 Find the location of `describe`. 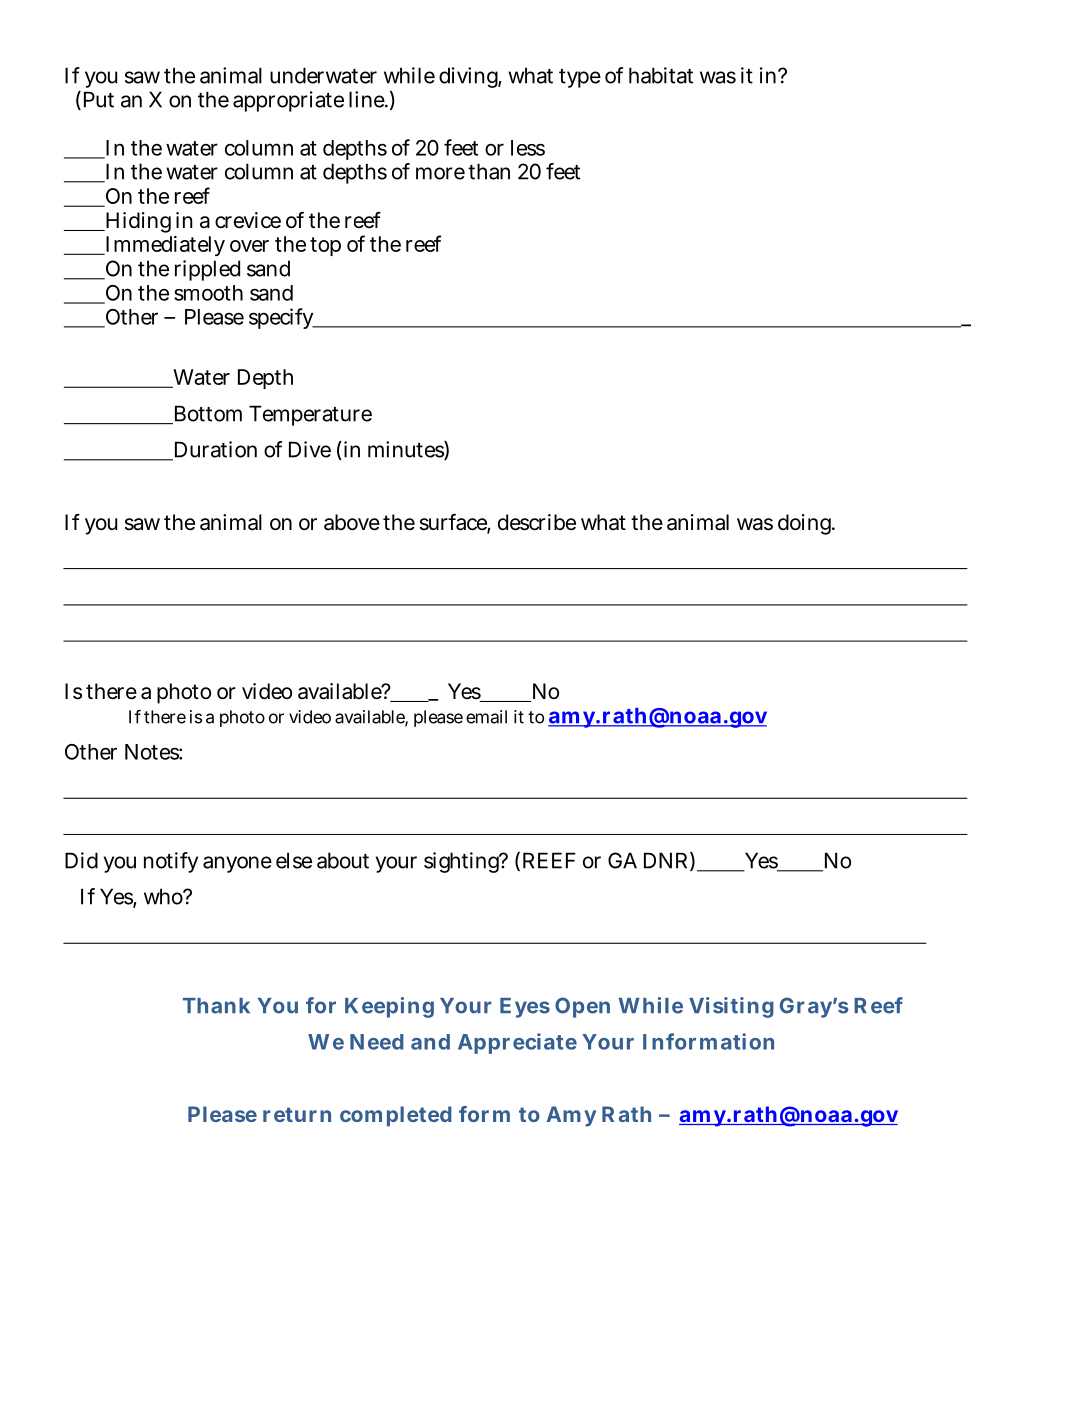

describe is located at coordinates (537, 522).
